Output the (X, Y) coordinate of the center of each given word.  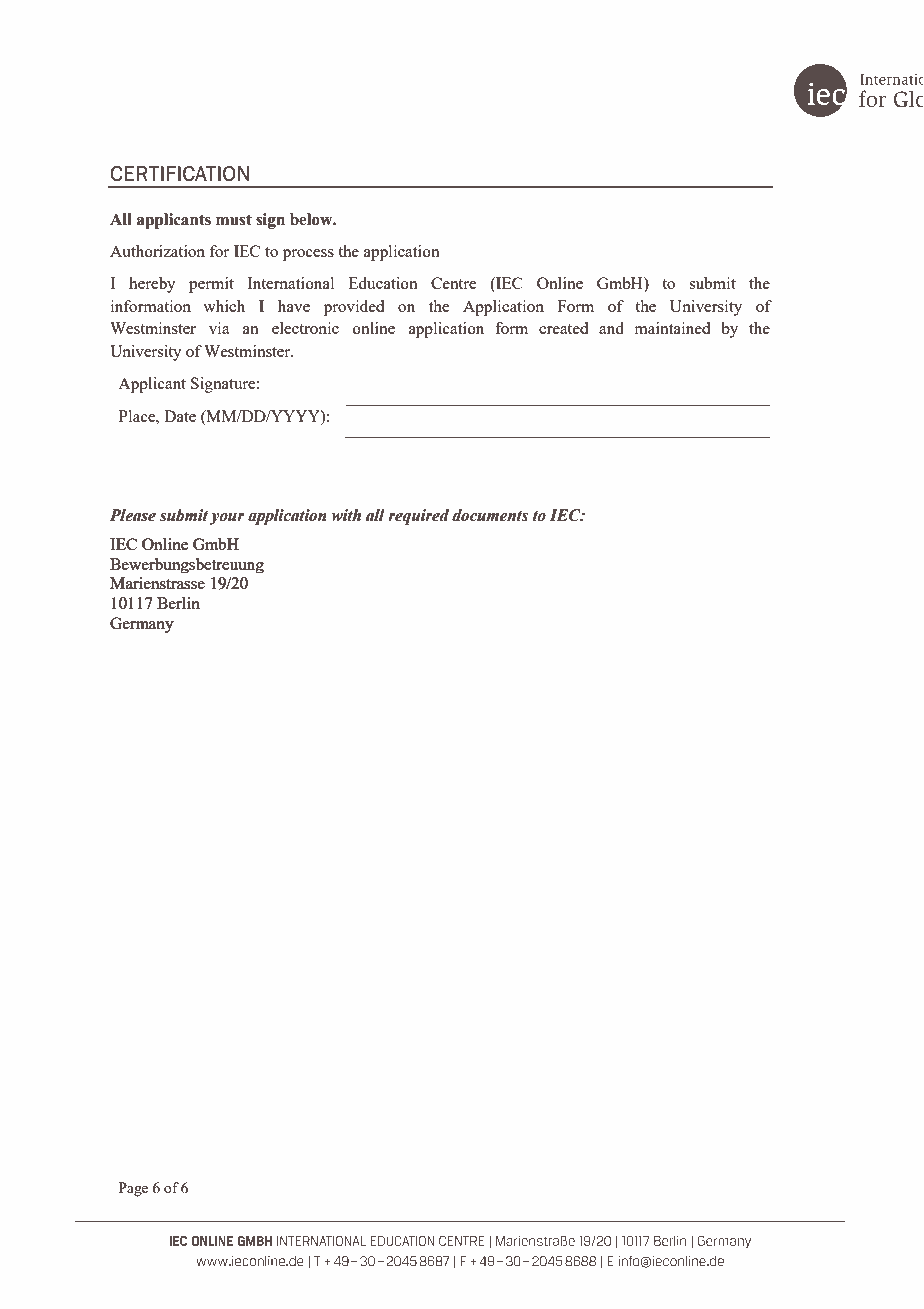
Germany (142, 625)
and (611, 328)
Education (383, 283)
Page (133, 1189)
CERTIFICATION (179, 174)
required (418, 517)
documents (490, 515)
